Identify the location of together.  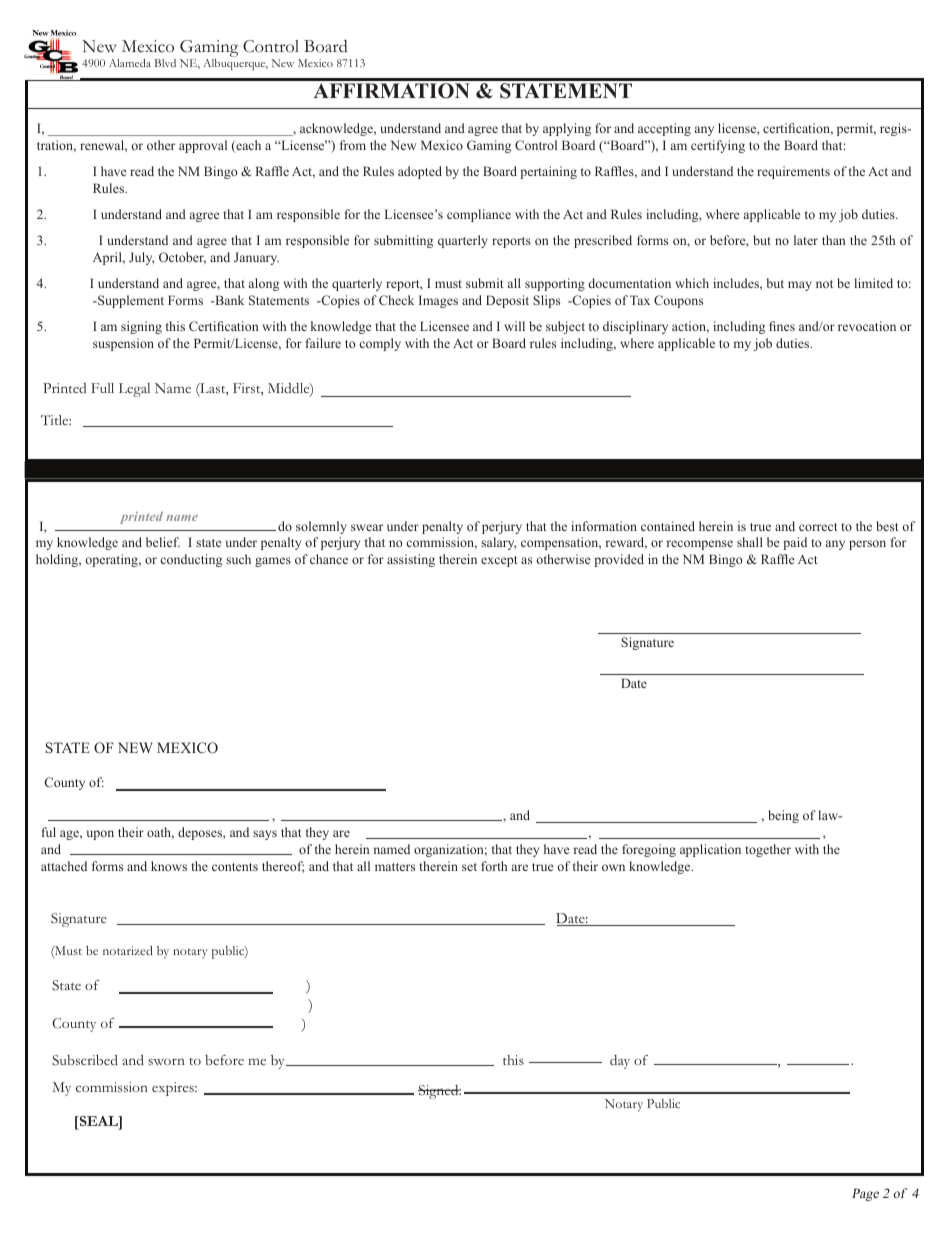
(768, 850).
